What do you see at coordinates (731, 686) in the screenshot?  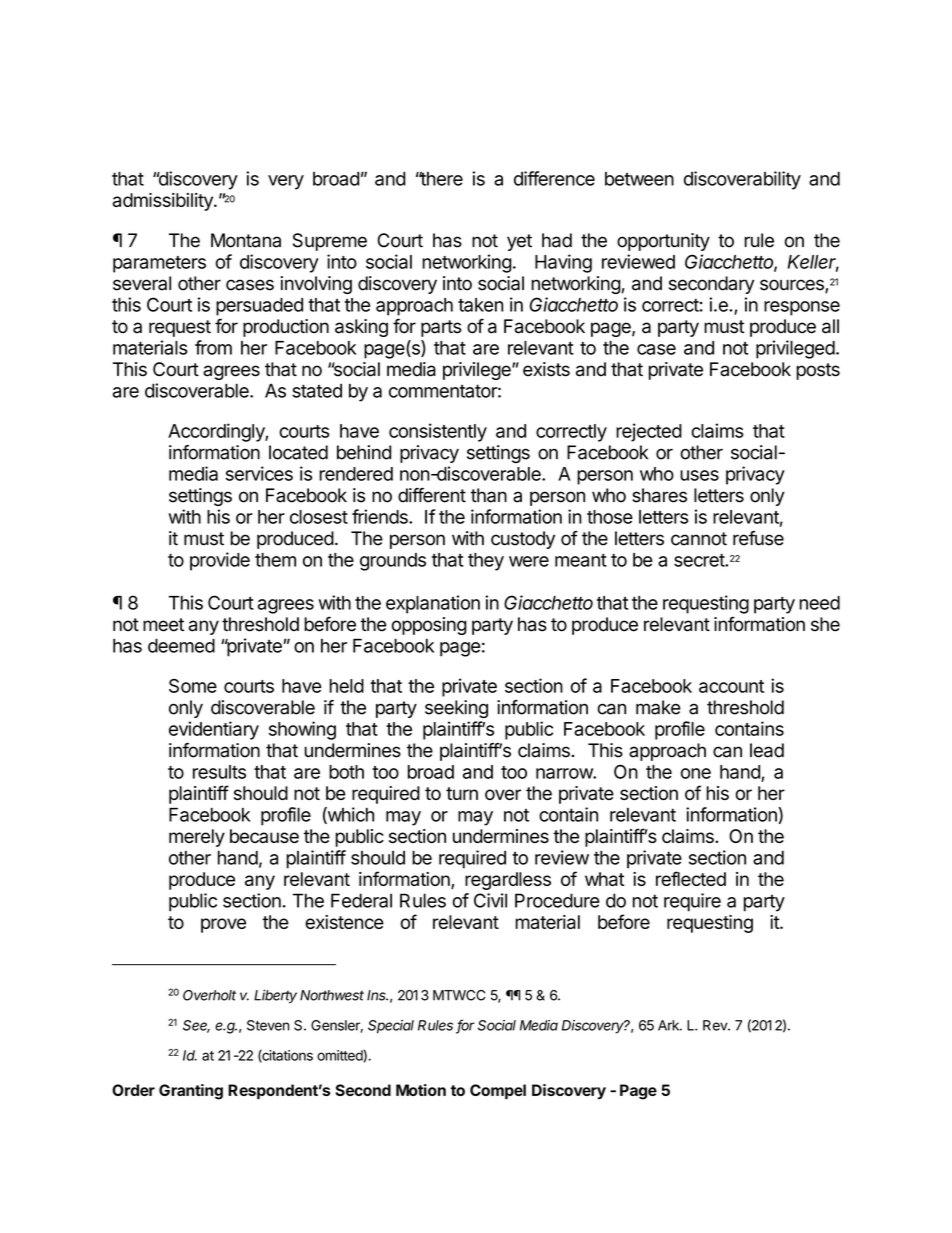 I see `account` at bounding box center [731, 686].
